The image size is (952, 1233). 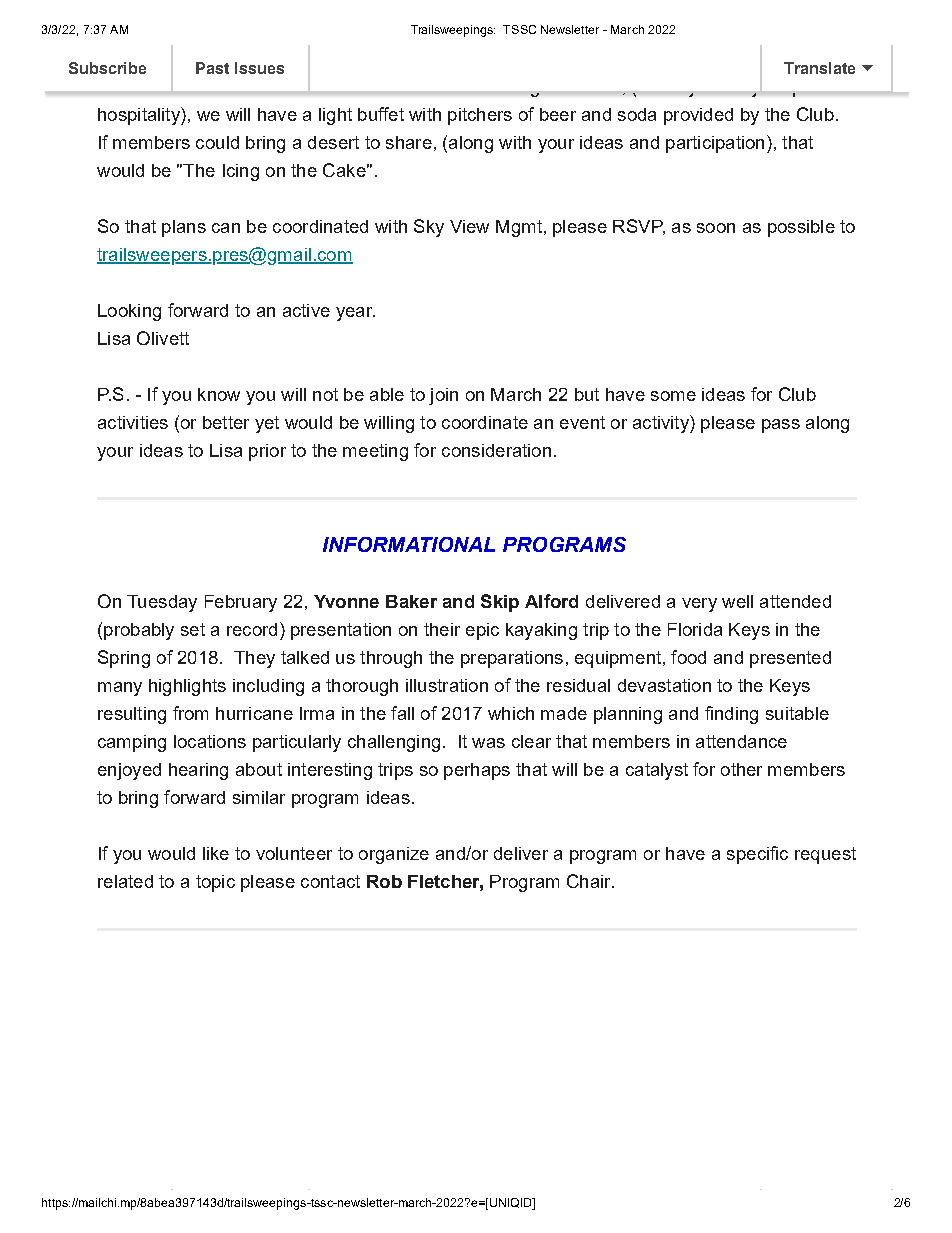 I want to click on like, so click(x=216, y=853).
